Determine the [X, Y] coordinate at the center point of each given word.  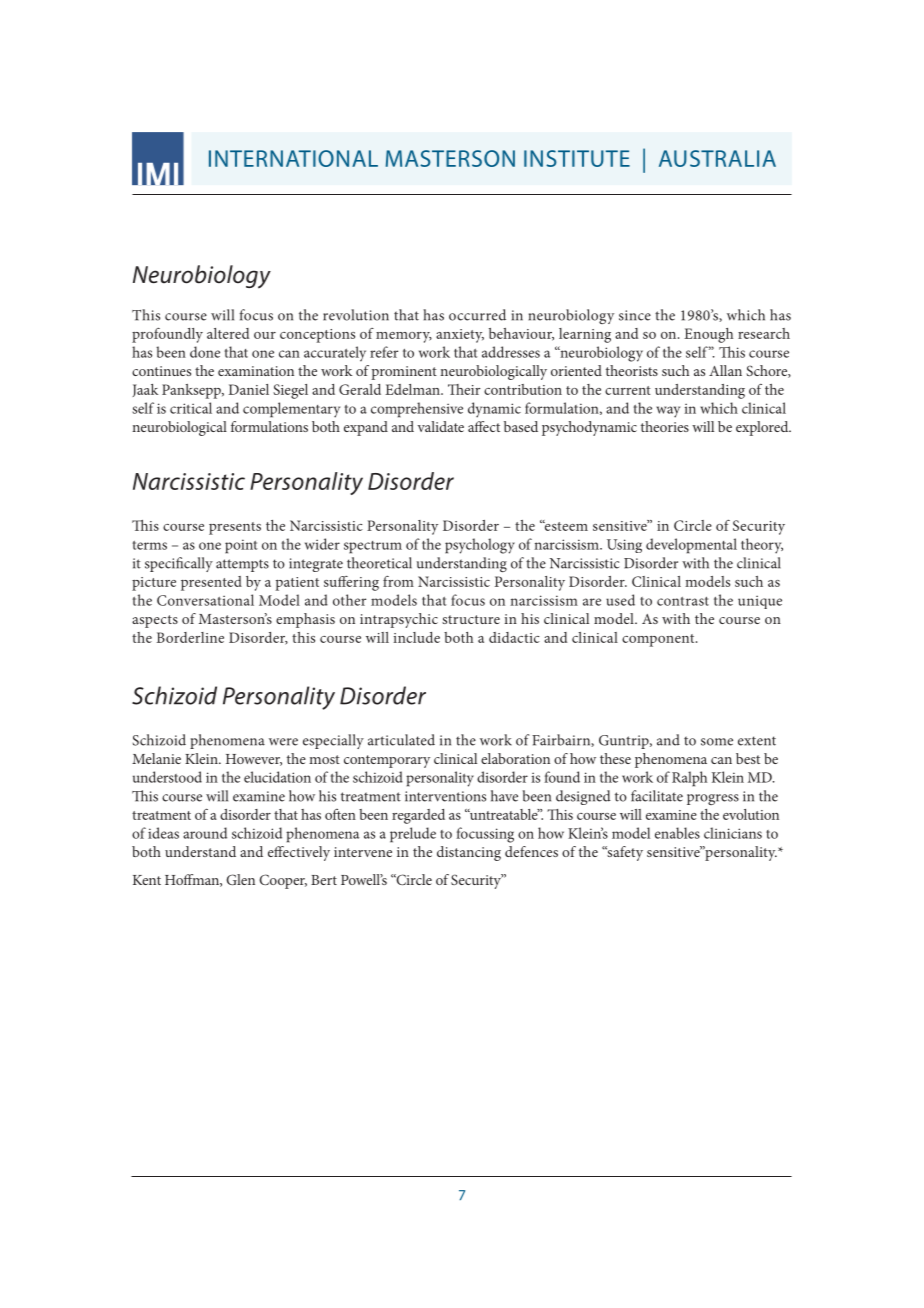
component [659, 640]
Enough [708, 335]
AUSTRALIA [717, 158]
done [205, 352]
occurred [477, 315]
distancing [469, 853]
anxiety [460, 336]
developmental [691, 546]
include [416, 637]
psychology [480, 546]
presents [235, 528]
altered [228, 333]
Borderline [190, 637]
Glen [240, 879]
